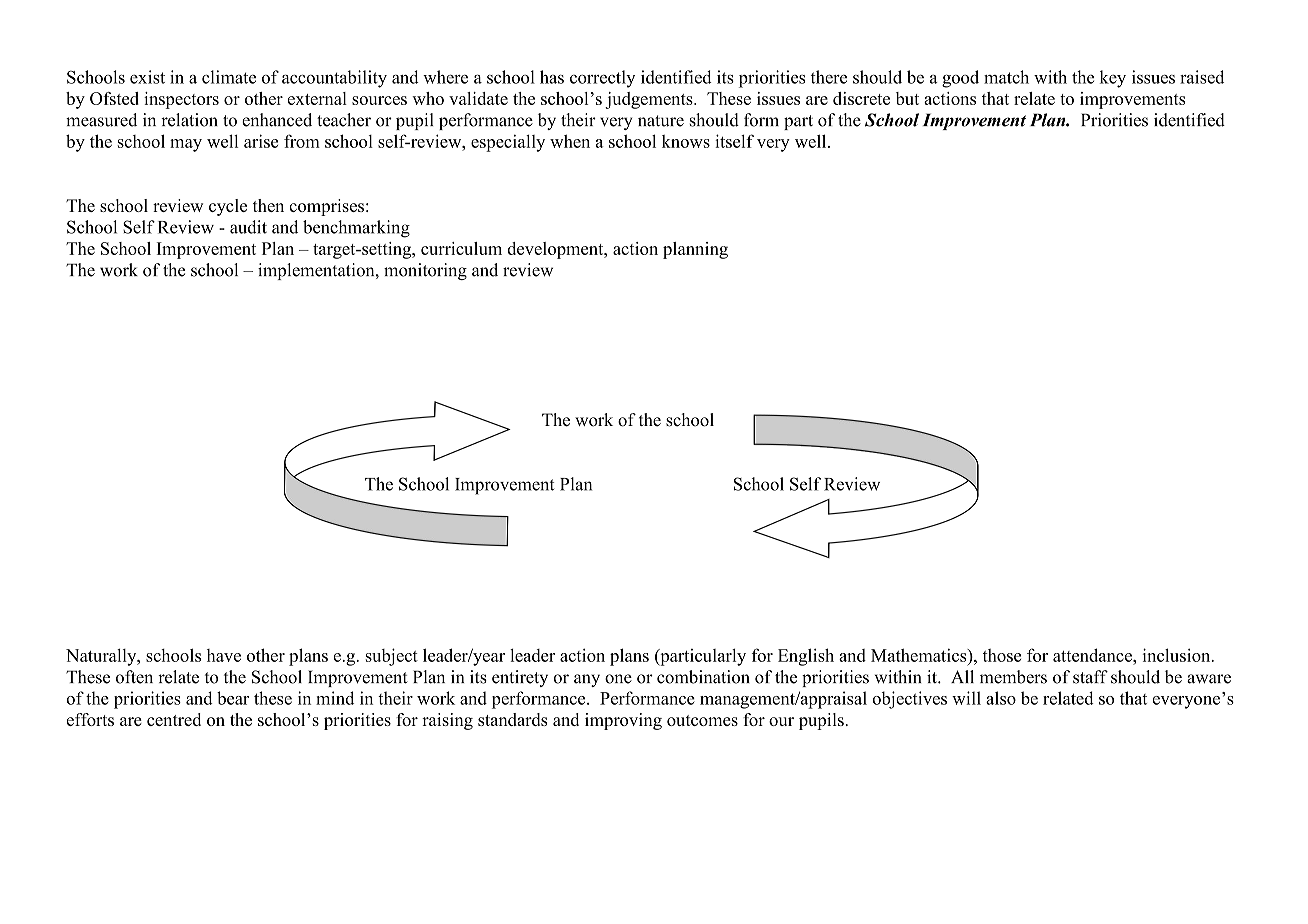 This screenshot has height=924, width=1308. Describe the element at coordinates (233, 698) in the screenshot. I see `bear` at that location.
